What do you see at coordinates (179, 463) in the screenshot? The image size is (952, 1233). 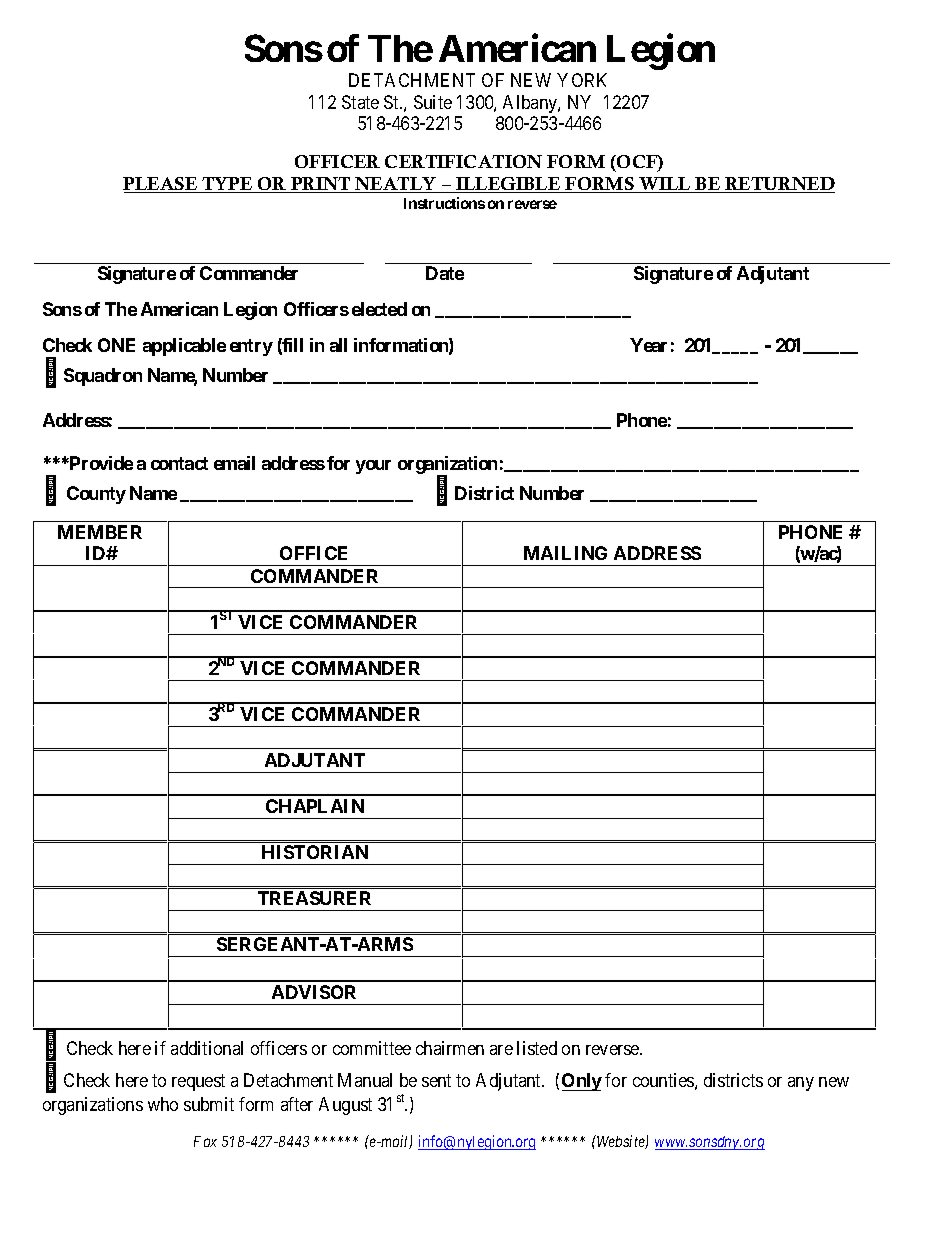 I see `contact` at bounding box center [179, 463].
